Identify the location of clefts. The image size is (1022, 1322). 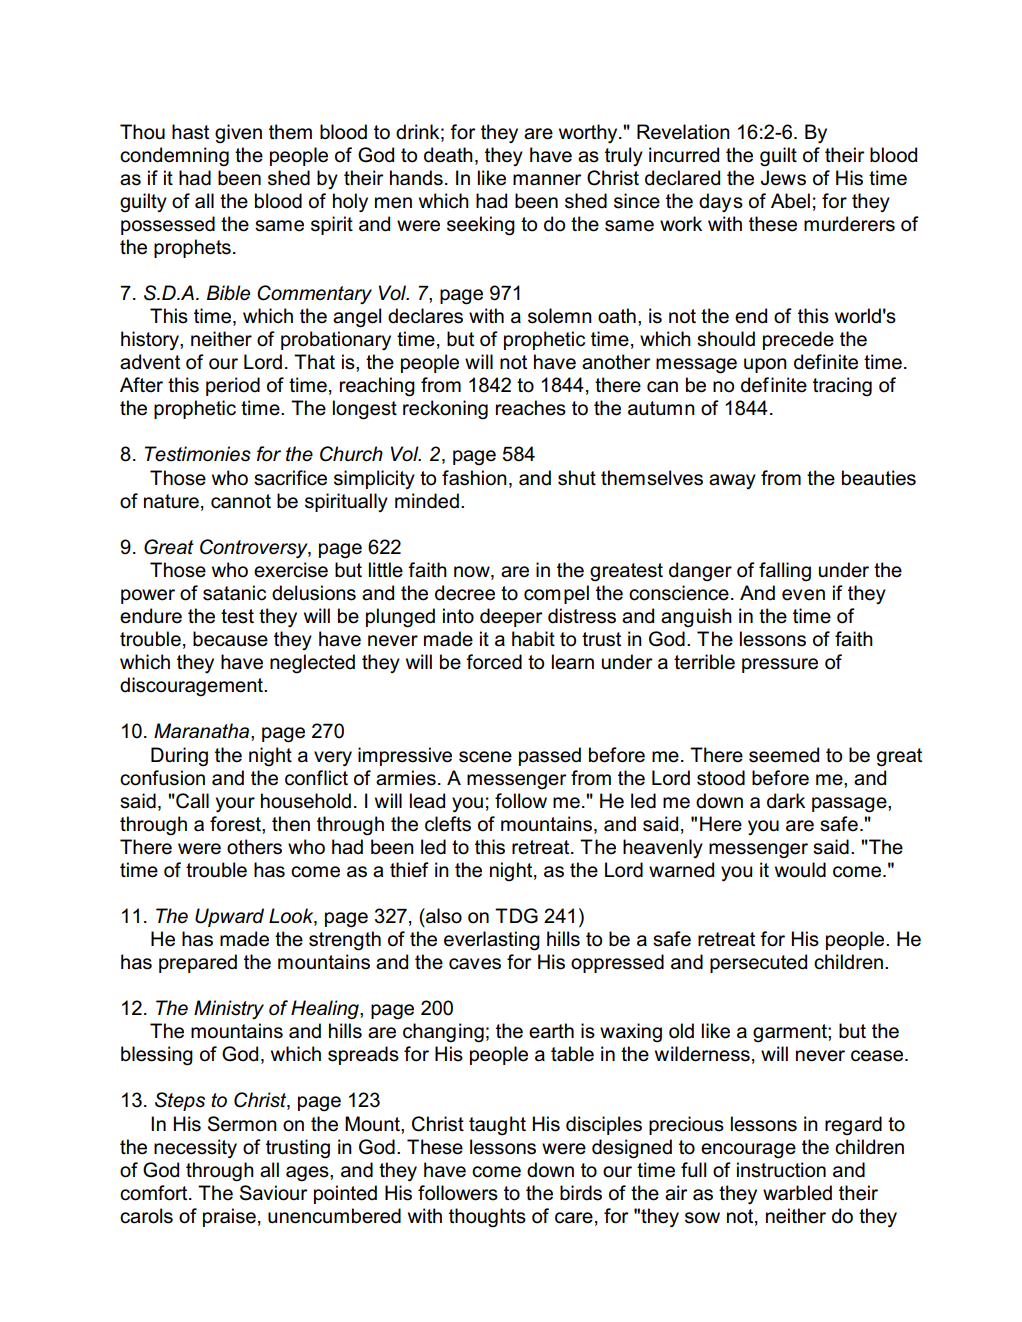
(448, 824).
